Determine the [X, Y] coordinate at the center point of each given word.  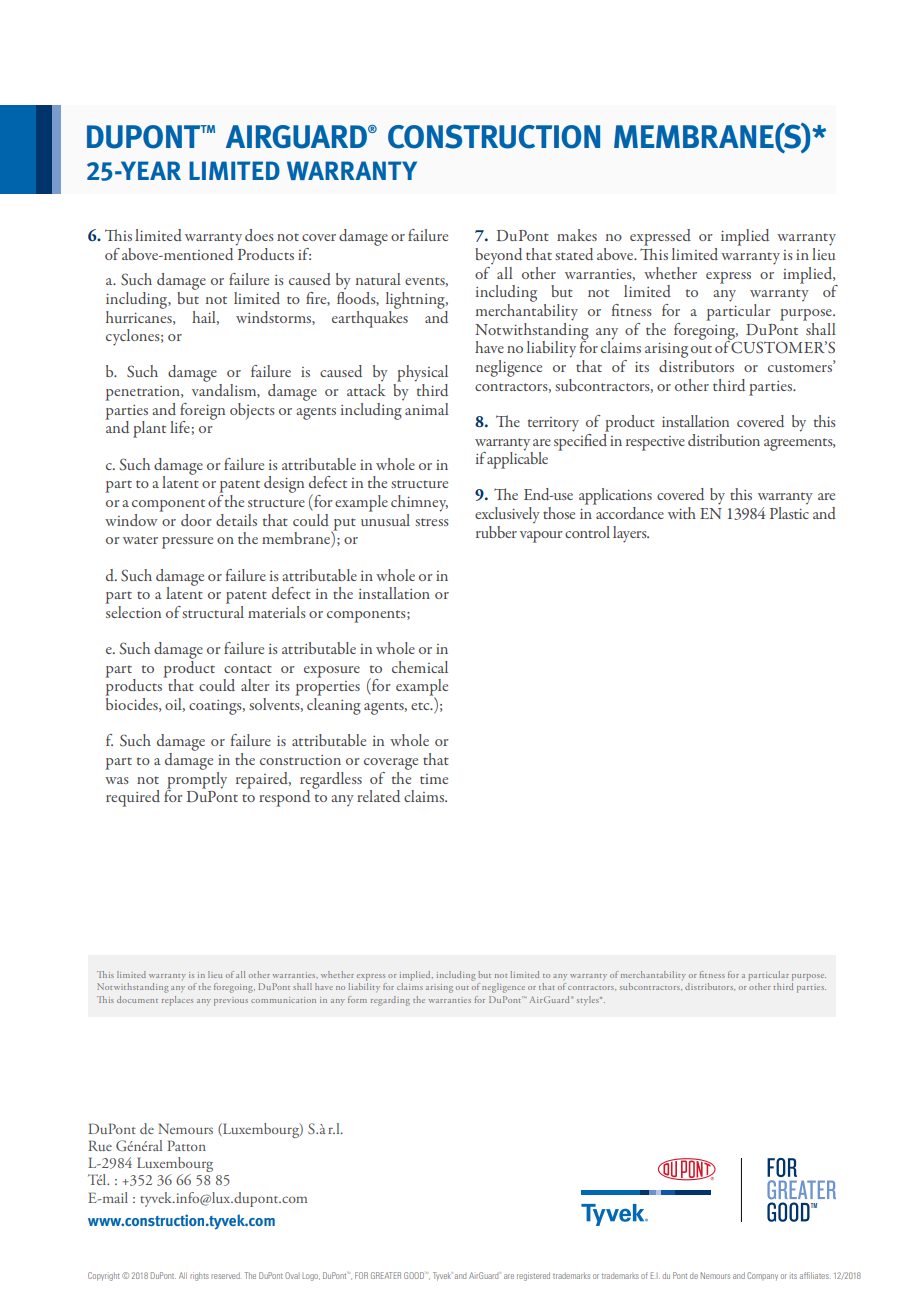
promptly [197, 780]
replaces [177, 1001]
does [259, 235]
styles [589, 1000]
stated [574, 254]
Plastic [789, 513]
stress [432, 522]
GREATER [386, 1275]
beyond [498, 256]
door [196, 520]
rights [199, 1276]
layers [631, 534]
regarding [390, 1001]
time [434, 779]
